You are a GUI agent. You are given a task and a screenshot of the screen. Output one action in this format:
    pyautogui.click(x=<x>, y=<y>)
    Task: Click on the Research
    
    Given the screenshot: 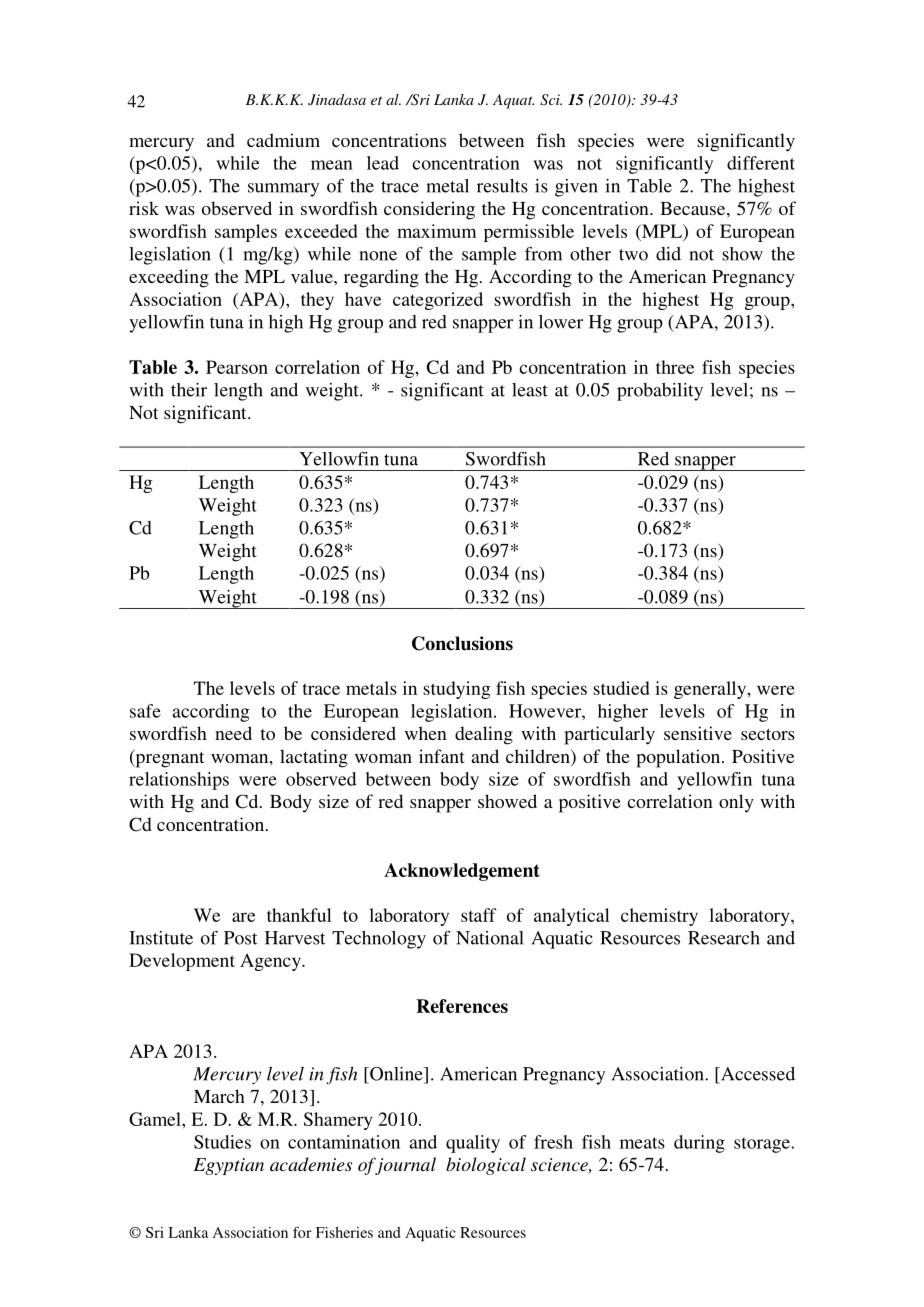 What is the action you would take?
    pyautogui.click(x=724, y=938)
